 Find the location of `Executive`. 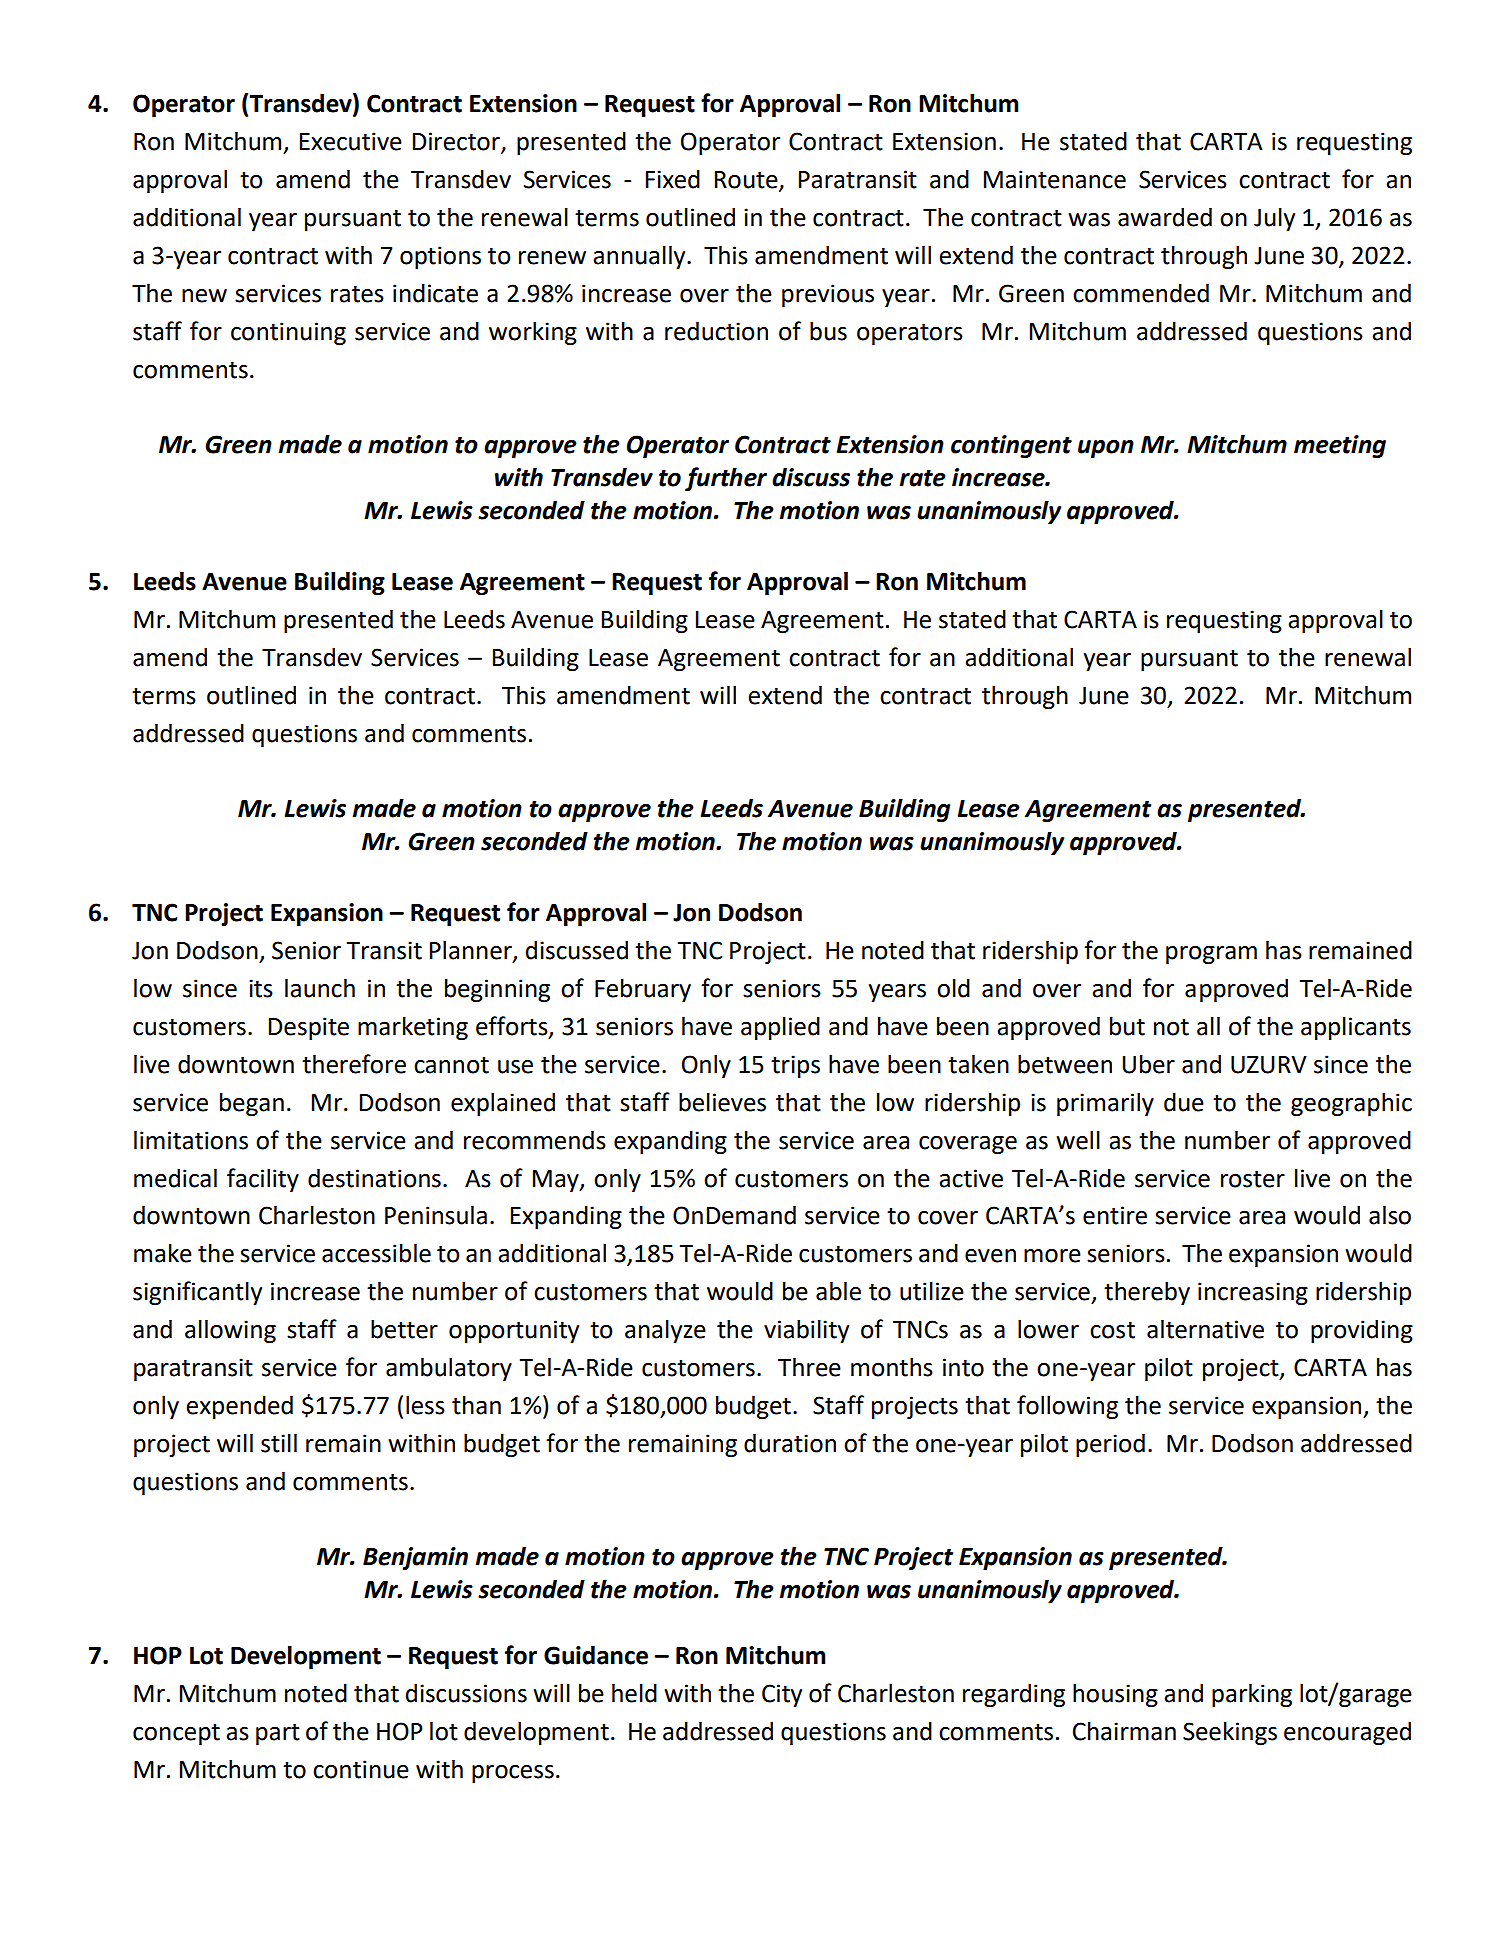

Executive is located at coordinates (351, 141).
